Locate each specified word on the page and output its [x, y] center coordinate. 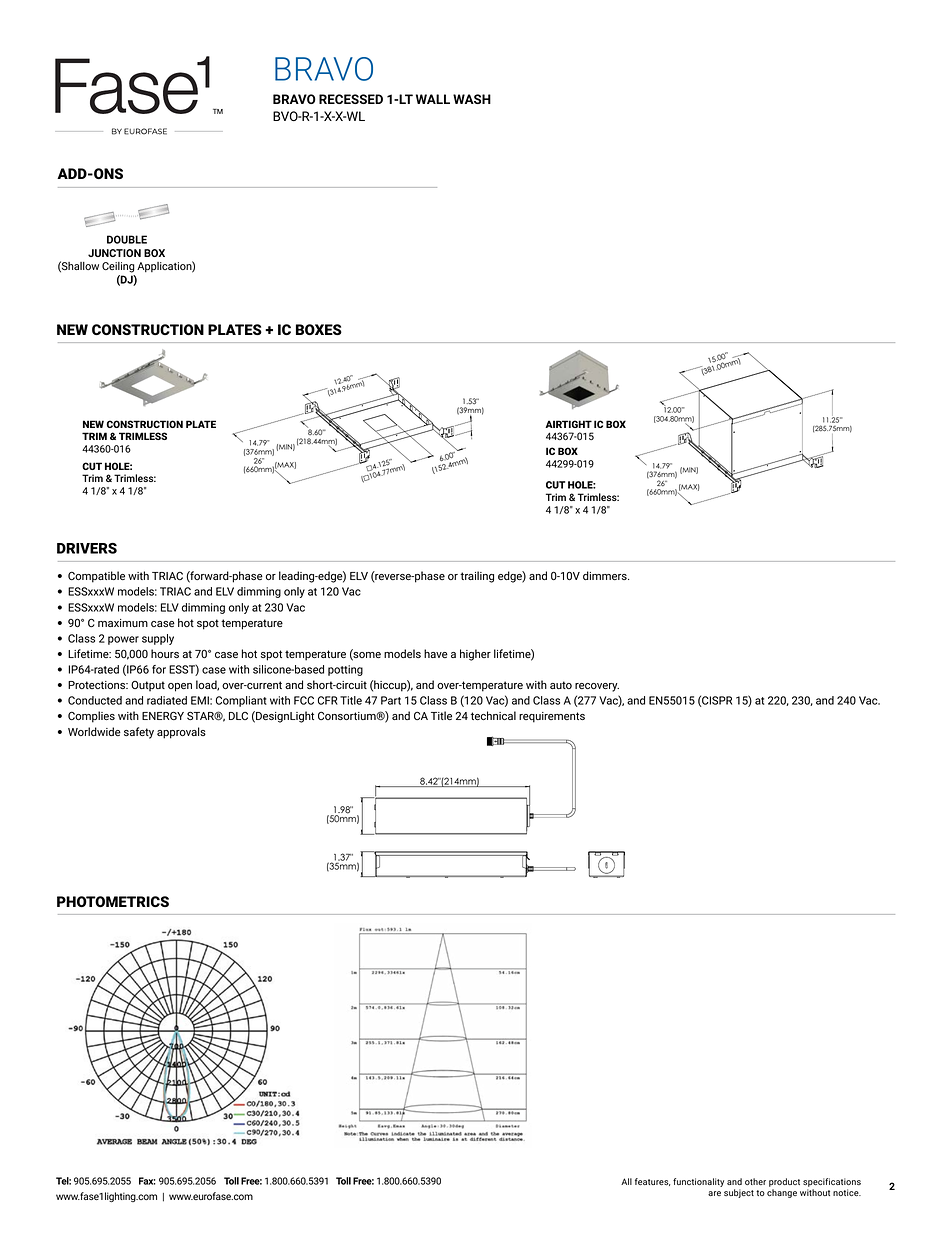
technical [493, 715]
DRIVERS [87, 548]
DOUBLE [127, 239]
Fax [147, 1181]
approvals [181, 733]
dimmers [606, 575]
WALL [433, 99]
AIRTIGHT [568, 424]
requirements [552, 717]
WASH [472, 99]
